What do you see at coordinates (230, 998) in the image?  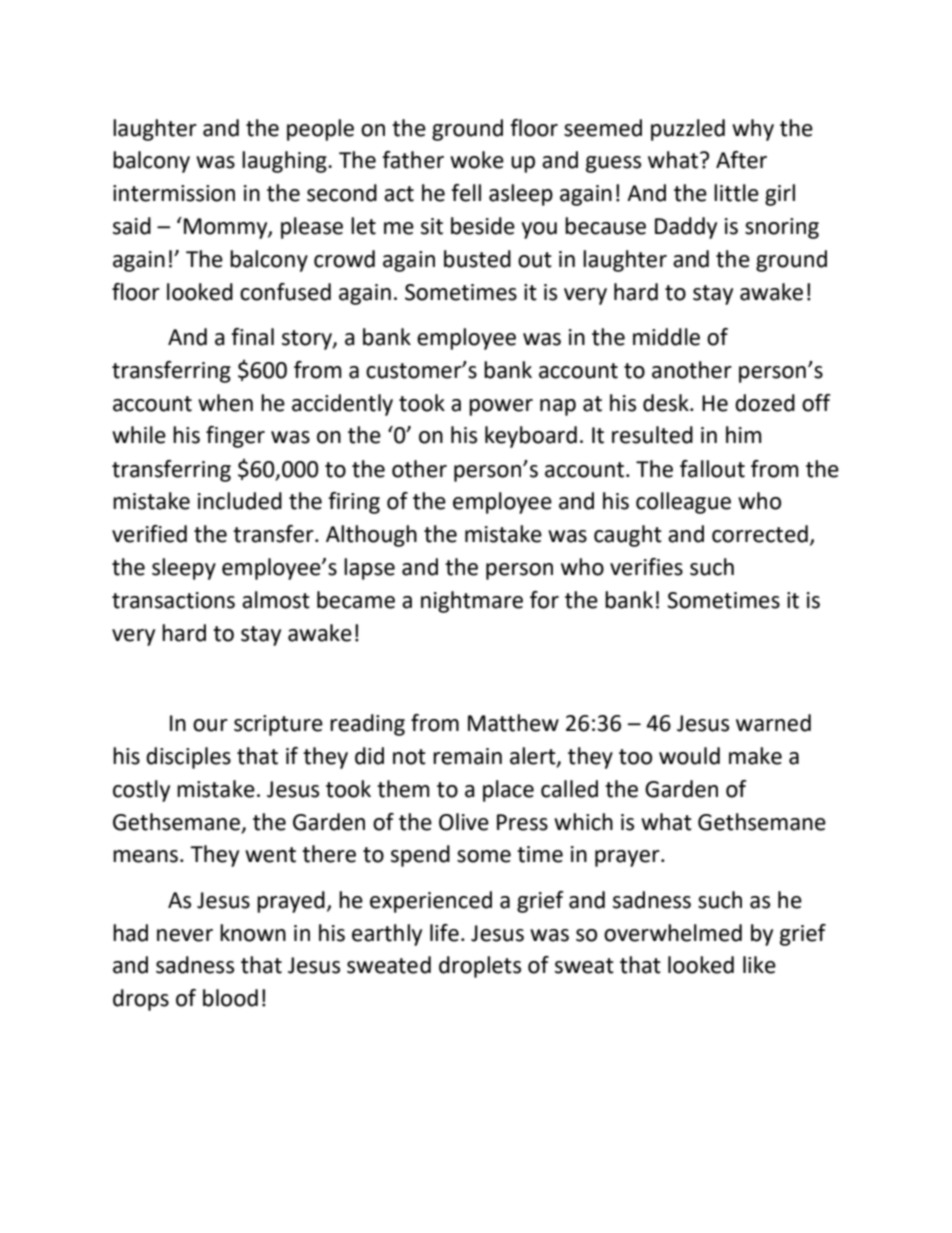 I see `blood` at bounding box center [230, 998].
